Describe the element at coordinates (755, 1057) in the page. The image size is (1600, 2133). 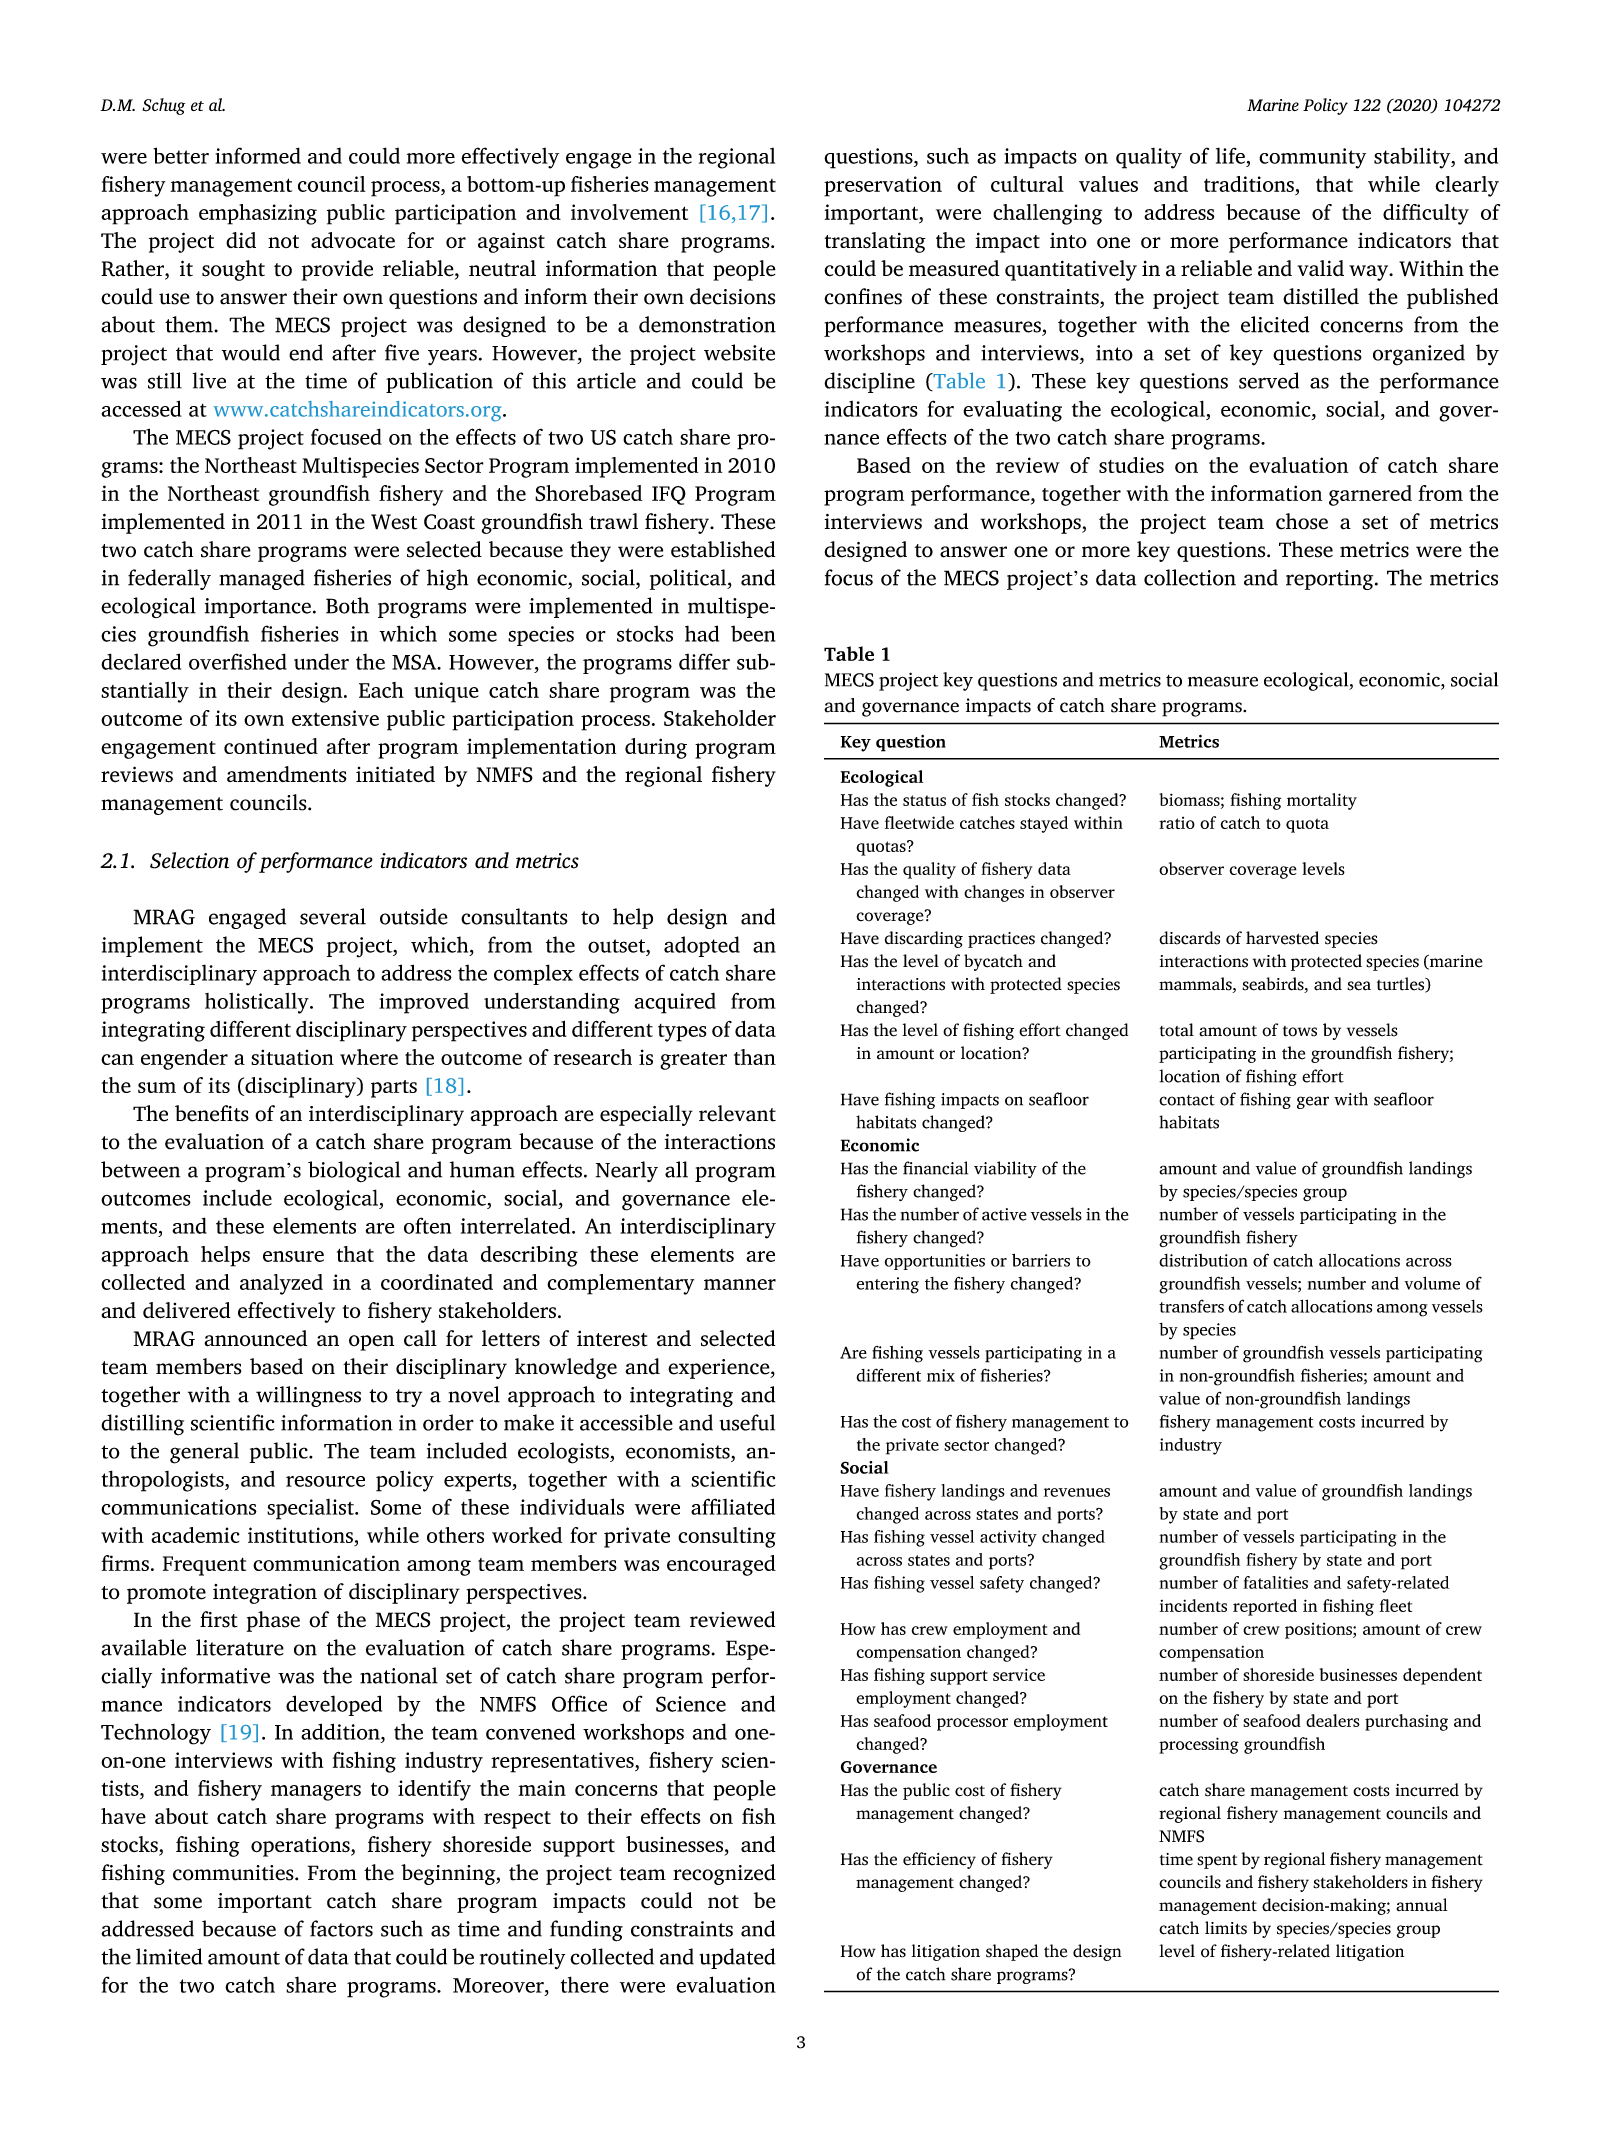
I see `than` at that location.
